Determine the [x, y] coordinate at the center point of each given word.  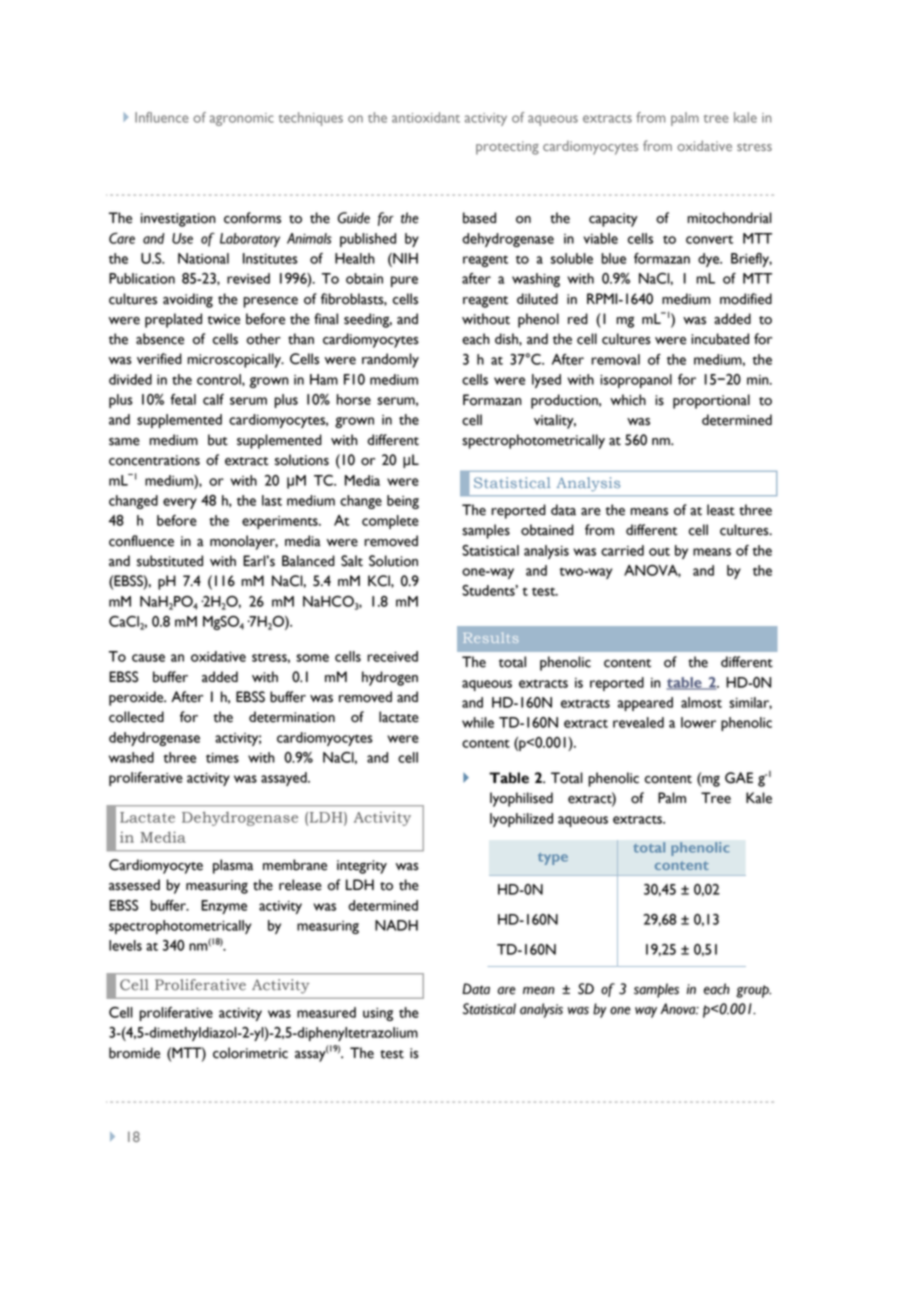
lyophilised [521, 799]
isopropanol [636, 381]
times [222, 758]
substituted [170, 561]
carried [622, 550]
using [378, 1014]
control [220, 379]
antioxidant [426, 117]
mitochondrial [730, 218]
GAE [739, 778]
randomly [390, 360]
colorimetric [250, 1053]
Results [491, 637]
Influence [162, 117]
